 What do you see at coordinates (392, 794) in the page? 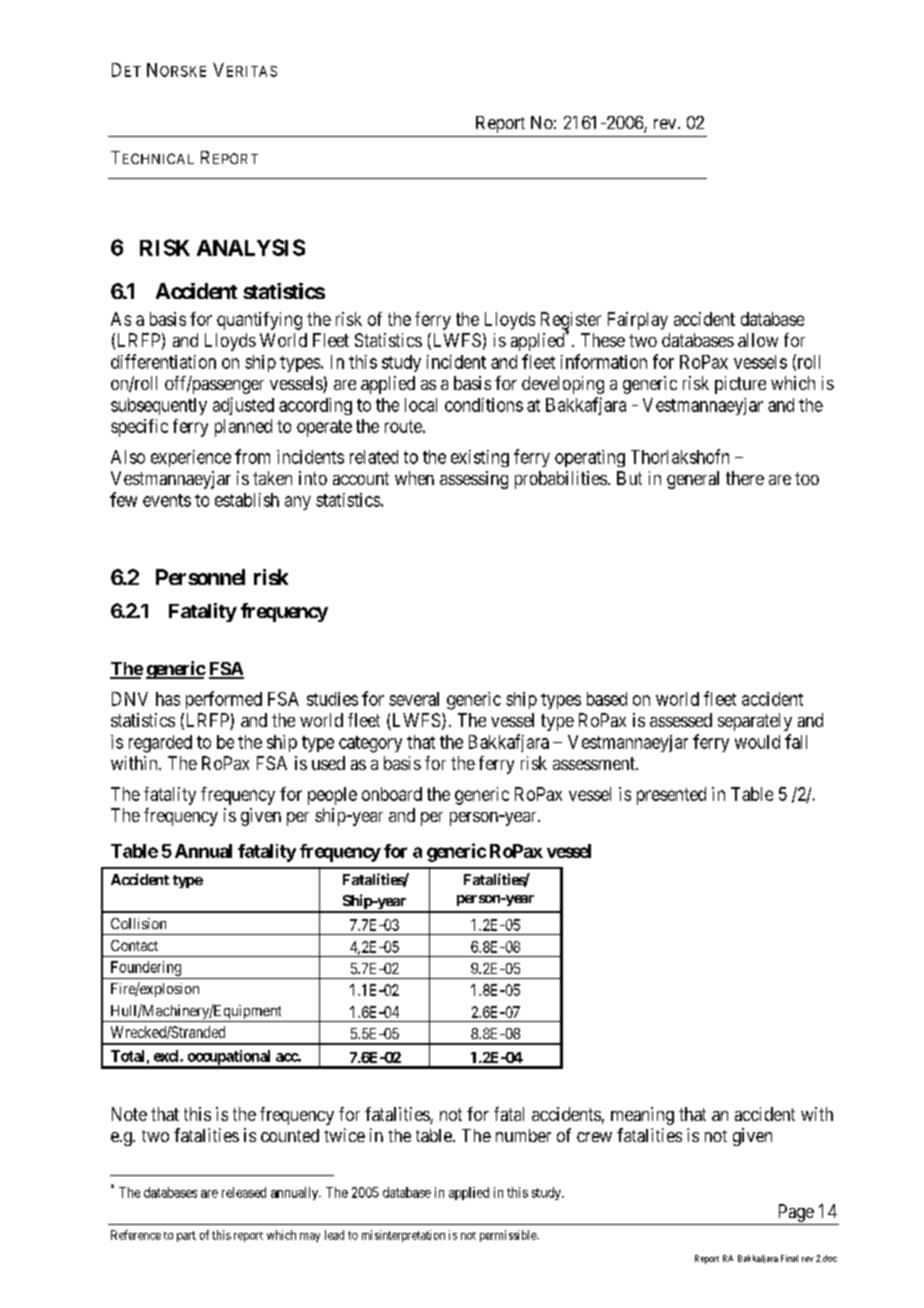
I see `onboard` at bounding box center [392, 794].
